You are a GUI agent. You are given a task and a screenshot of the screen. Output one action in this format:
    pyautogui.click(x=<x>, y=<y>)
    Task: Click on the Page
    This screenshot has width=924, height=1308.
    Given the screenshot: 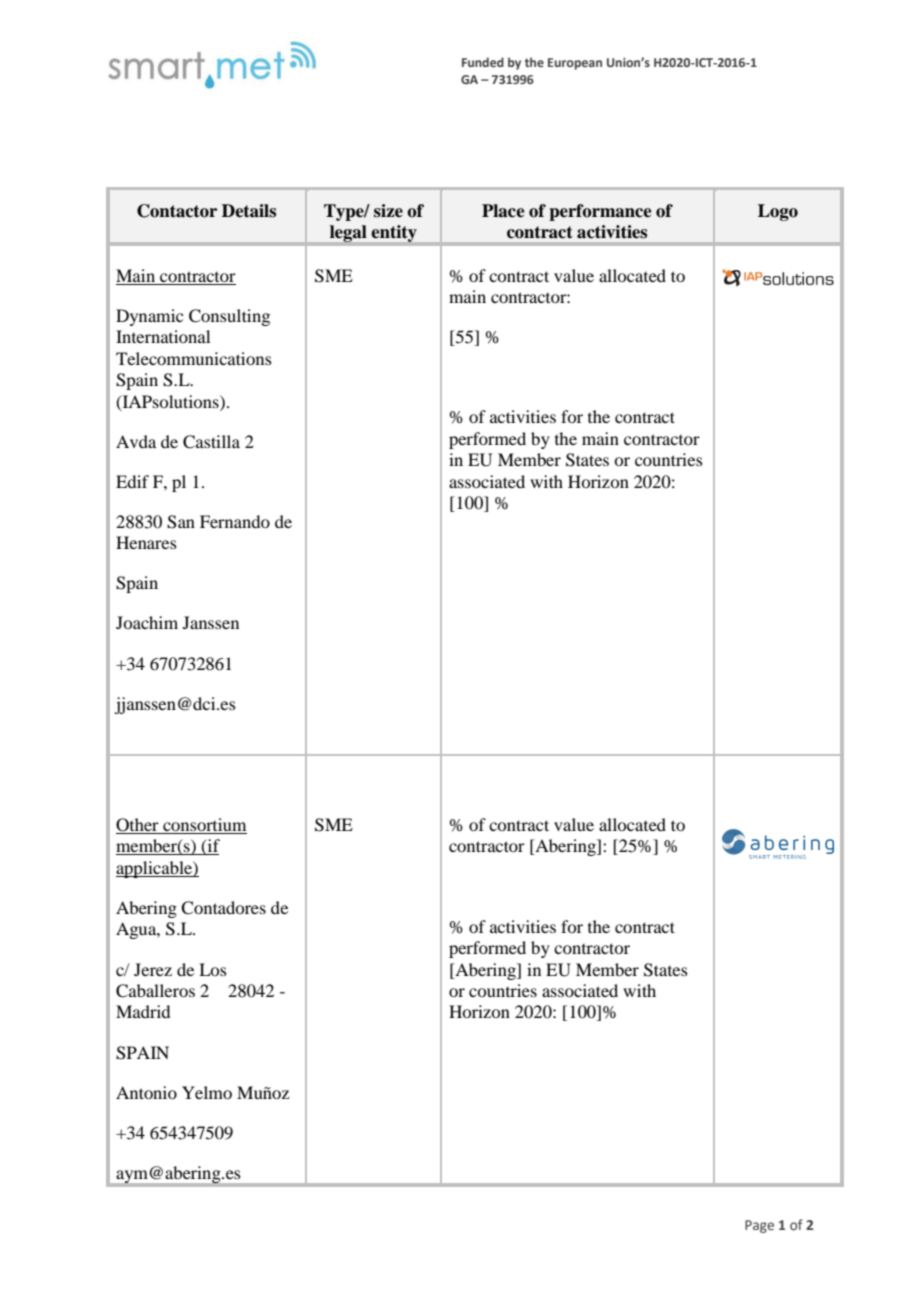 What is the action you would take?
    pyautogui.click(x=759, y=1226)
